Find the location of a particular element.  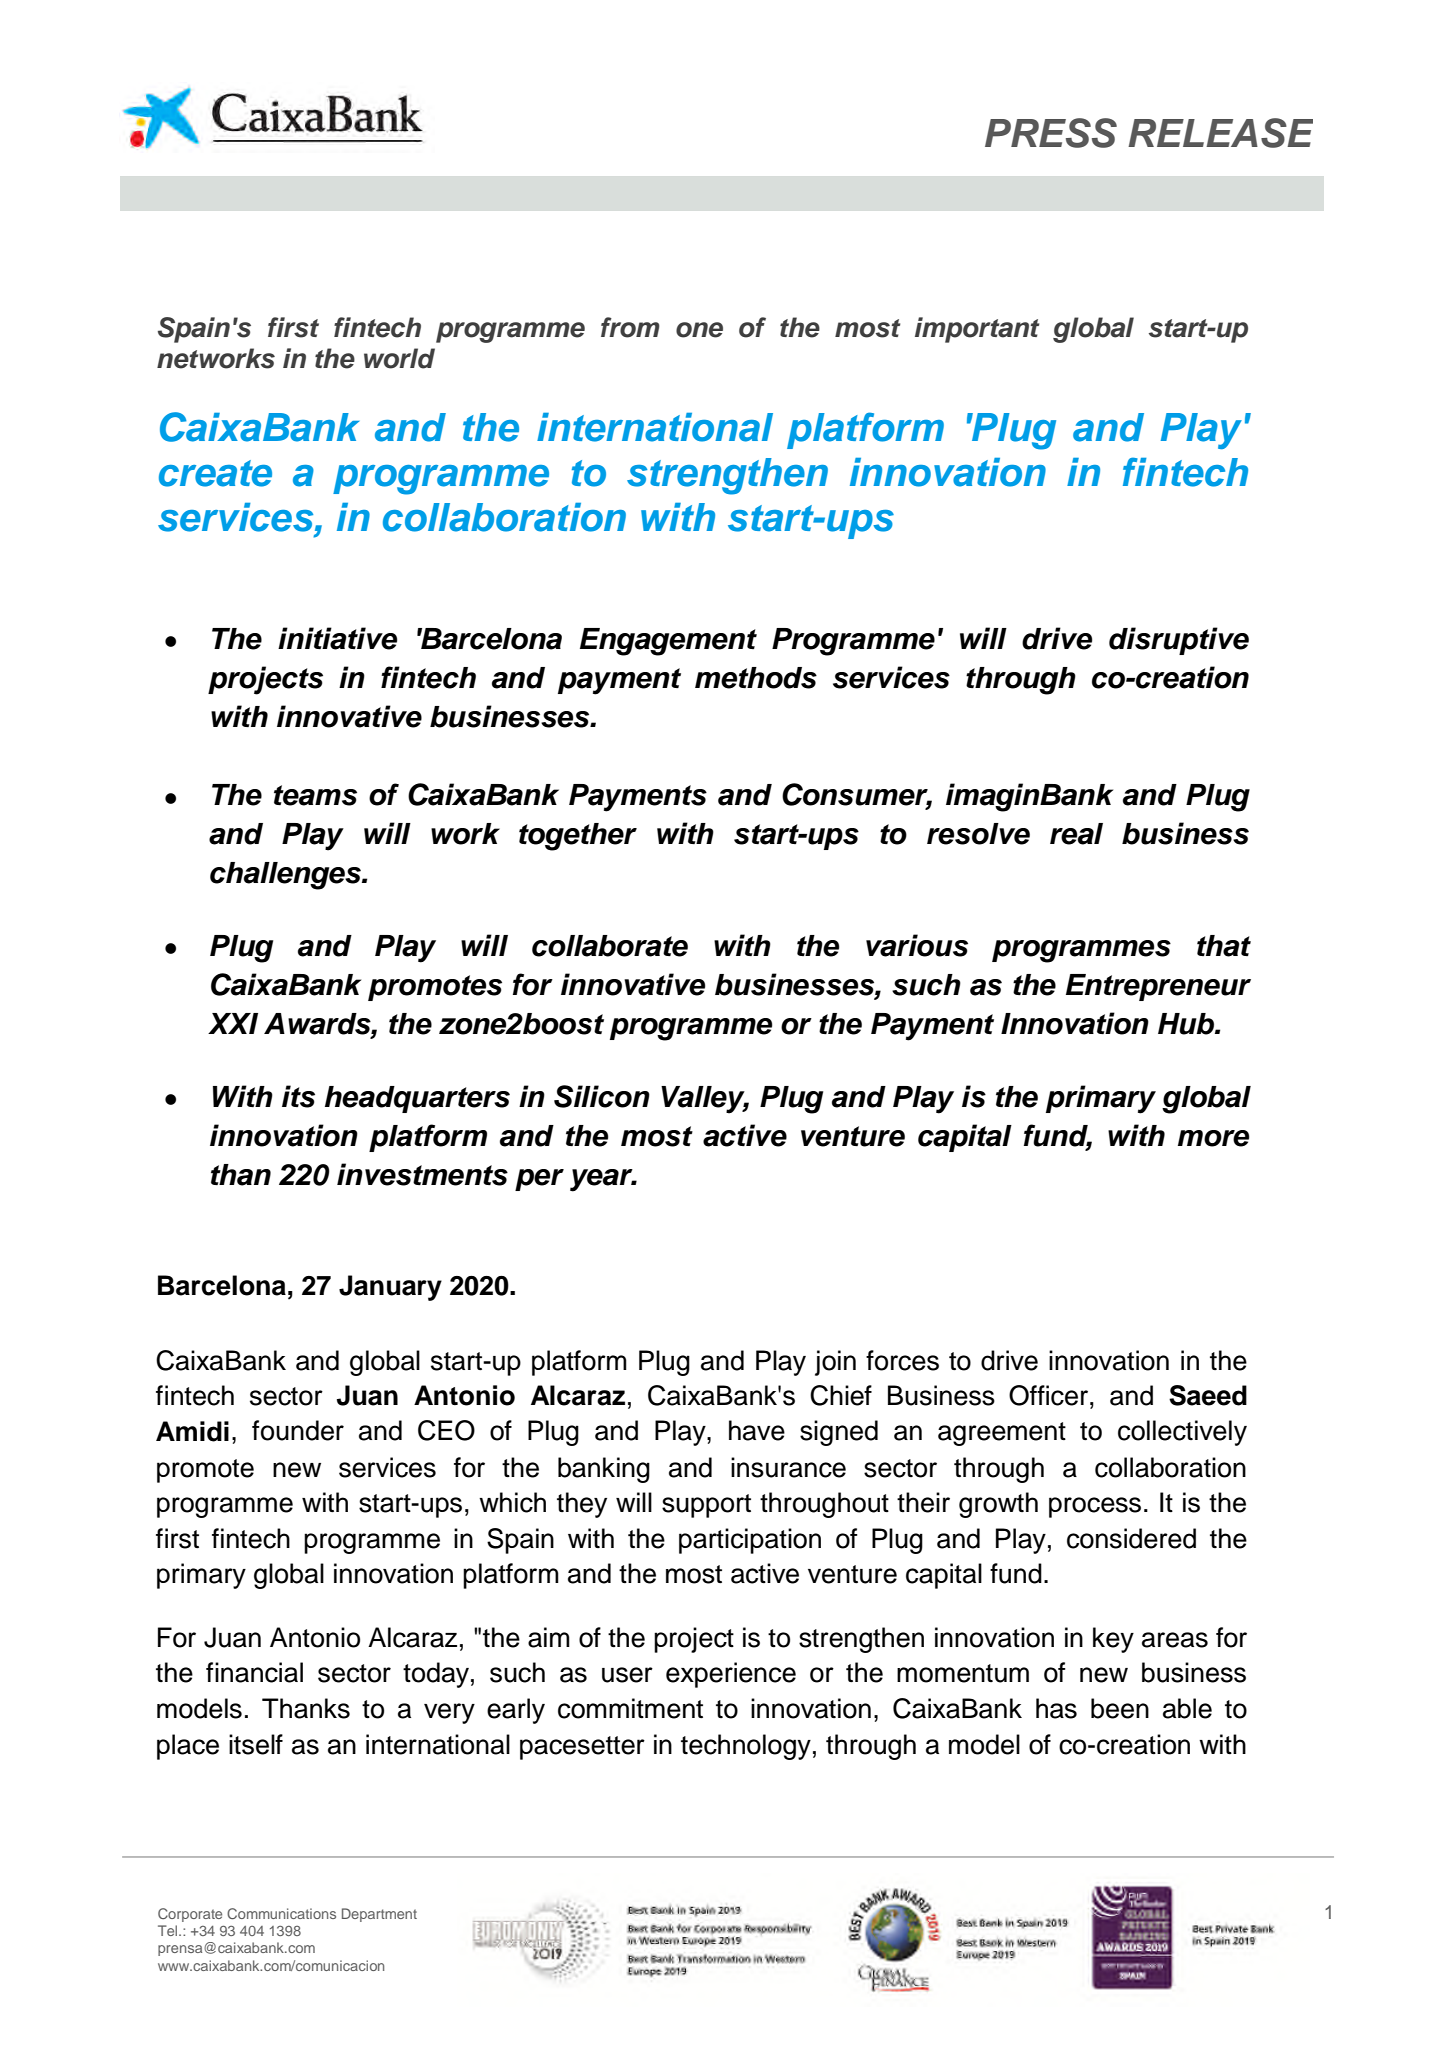

methods is located at coordinates (756, 678).
